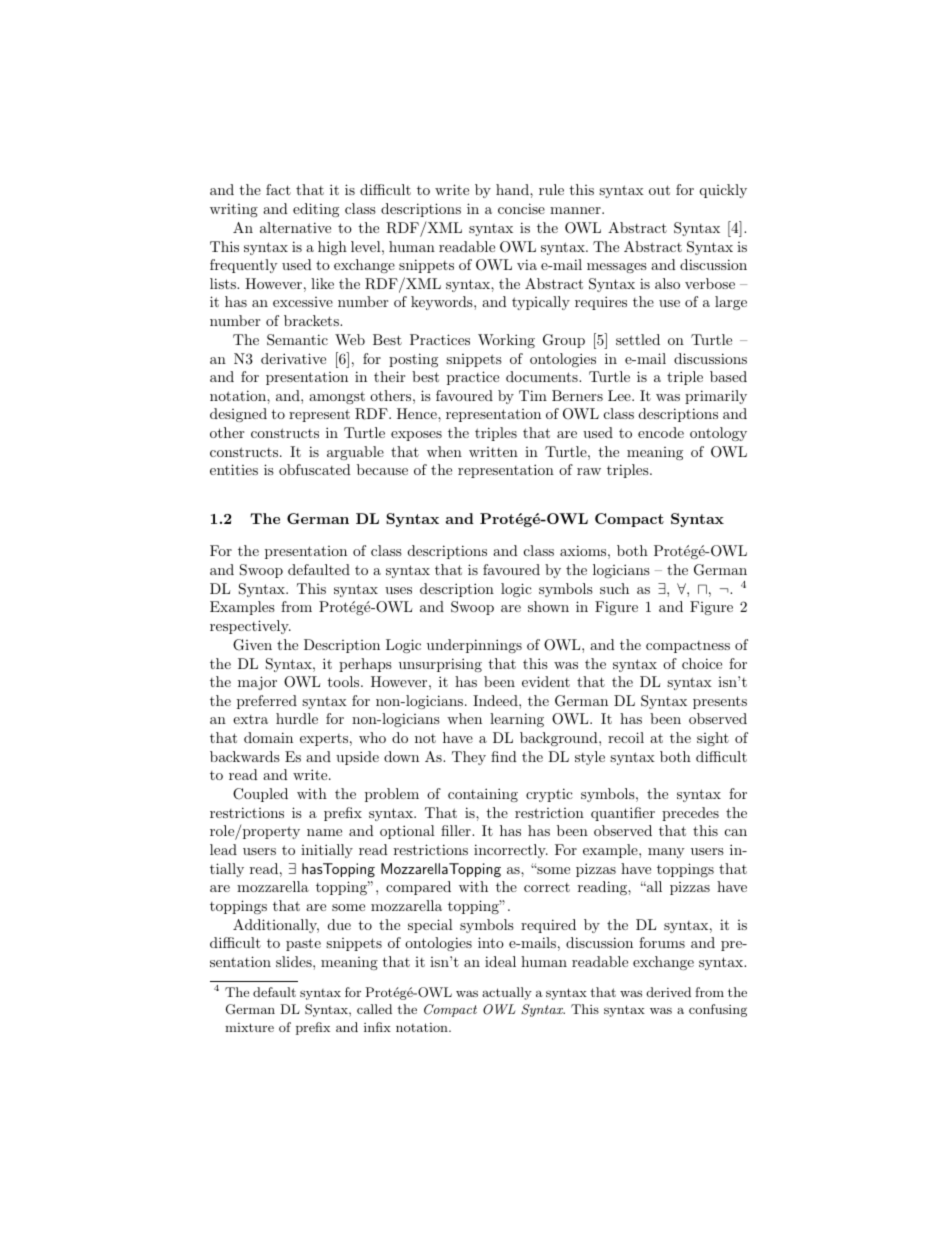 This screenshot has width=952, height=1233. I want to click on underpinnings, so click(474, 646).
